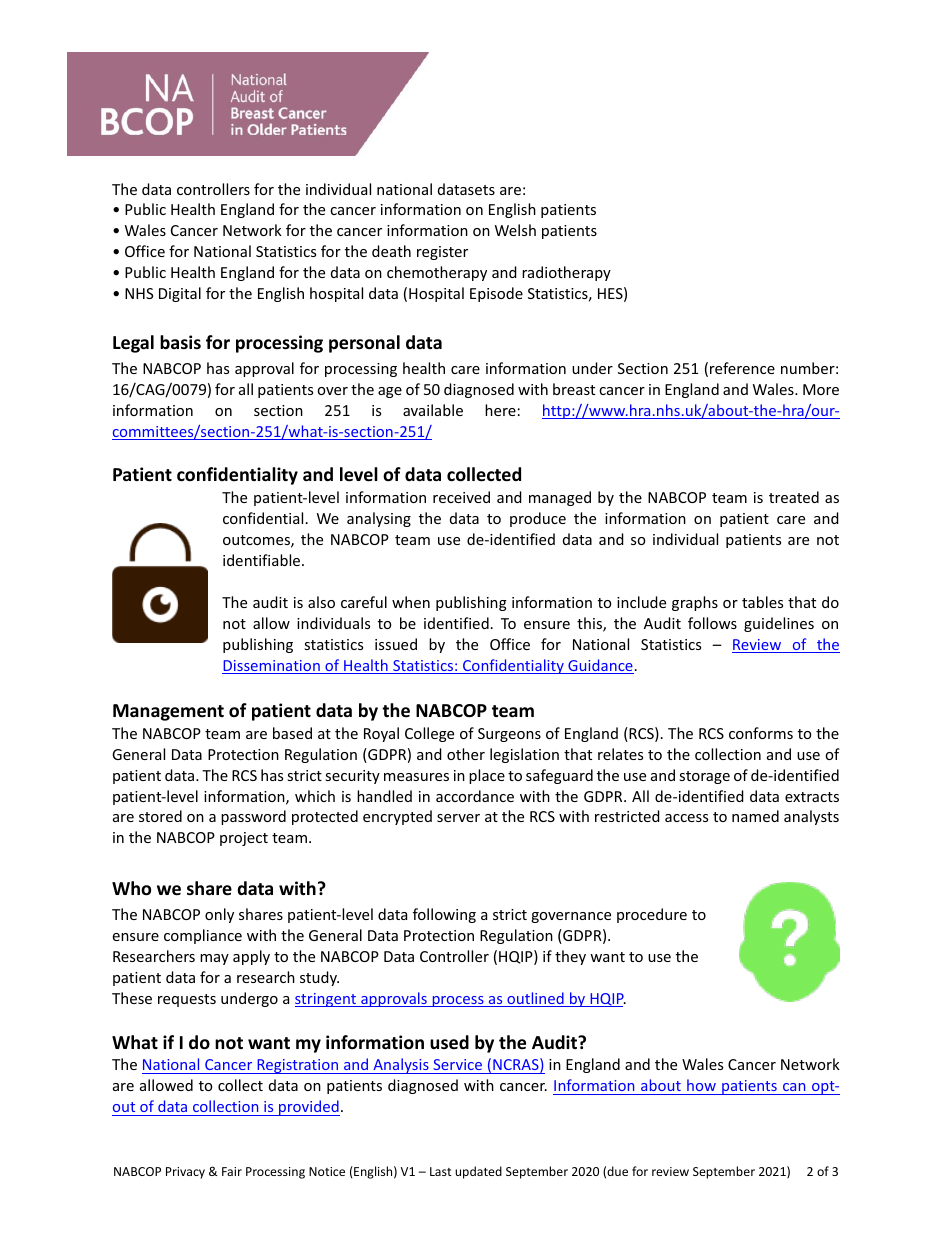  Describe the element at coordinates (755, 816) in the screenshot. I see `named` at that location.
